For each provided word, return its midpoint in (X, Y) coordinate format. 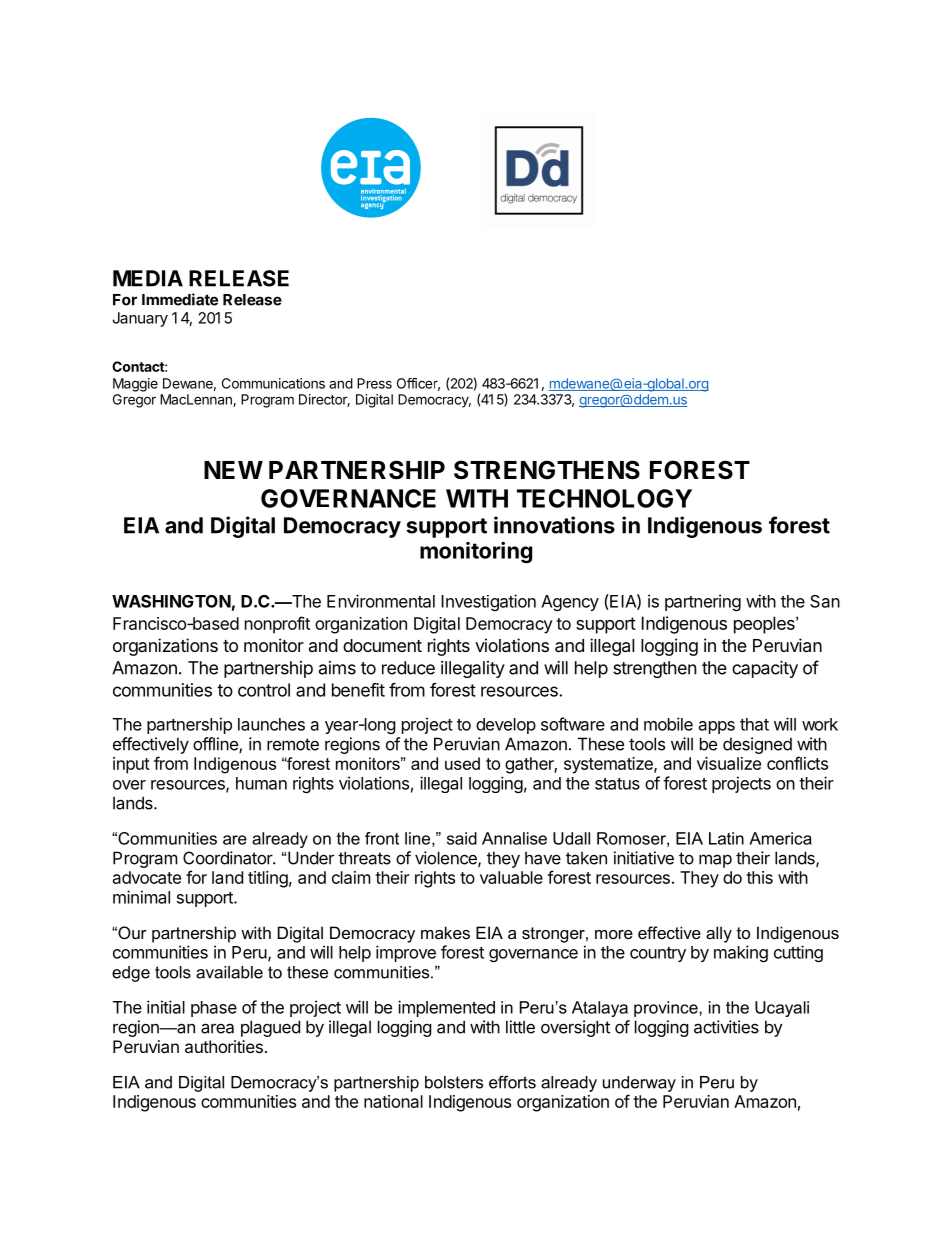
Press (374, 383)
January (140, 319)
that (754, 724)
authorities (224, 1046)
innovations (554, 525)
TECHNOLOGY (604, 498)
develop (506, 726)
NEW (233, 470)
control (264, 690)
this (759, 877)
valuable (511, 877)
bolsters (454, 1082)
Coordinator (228, 858)
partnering (703, 602)
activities (726, 1027)
